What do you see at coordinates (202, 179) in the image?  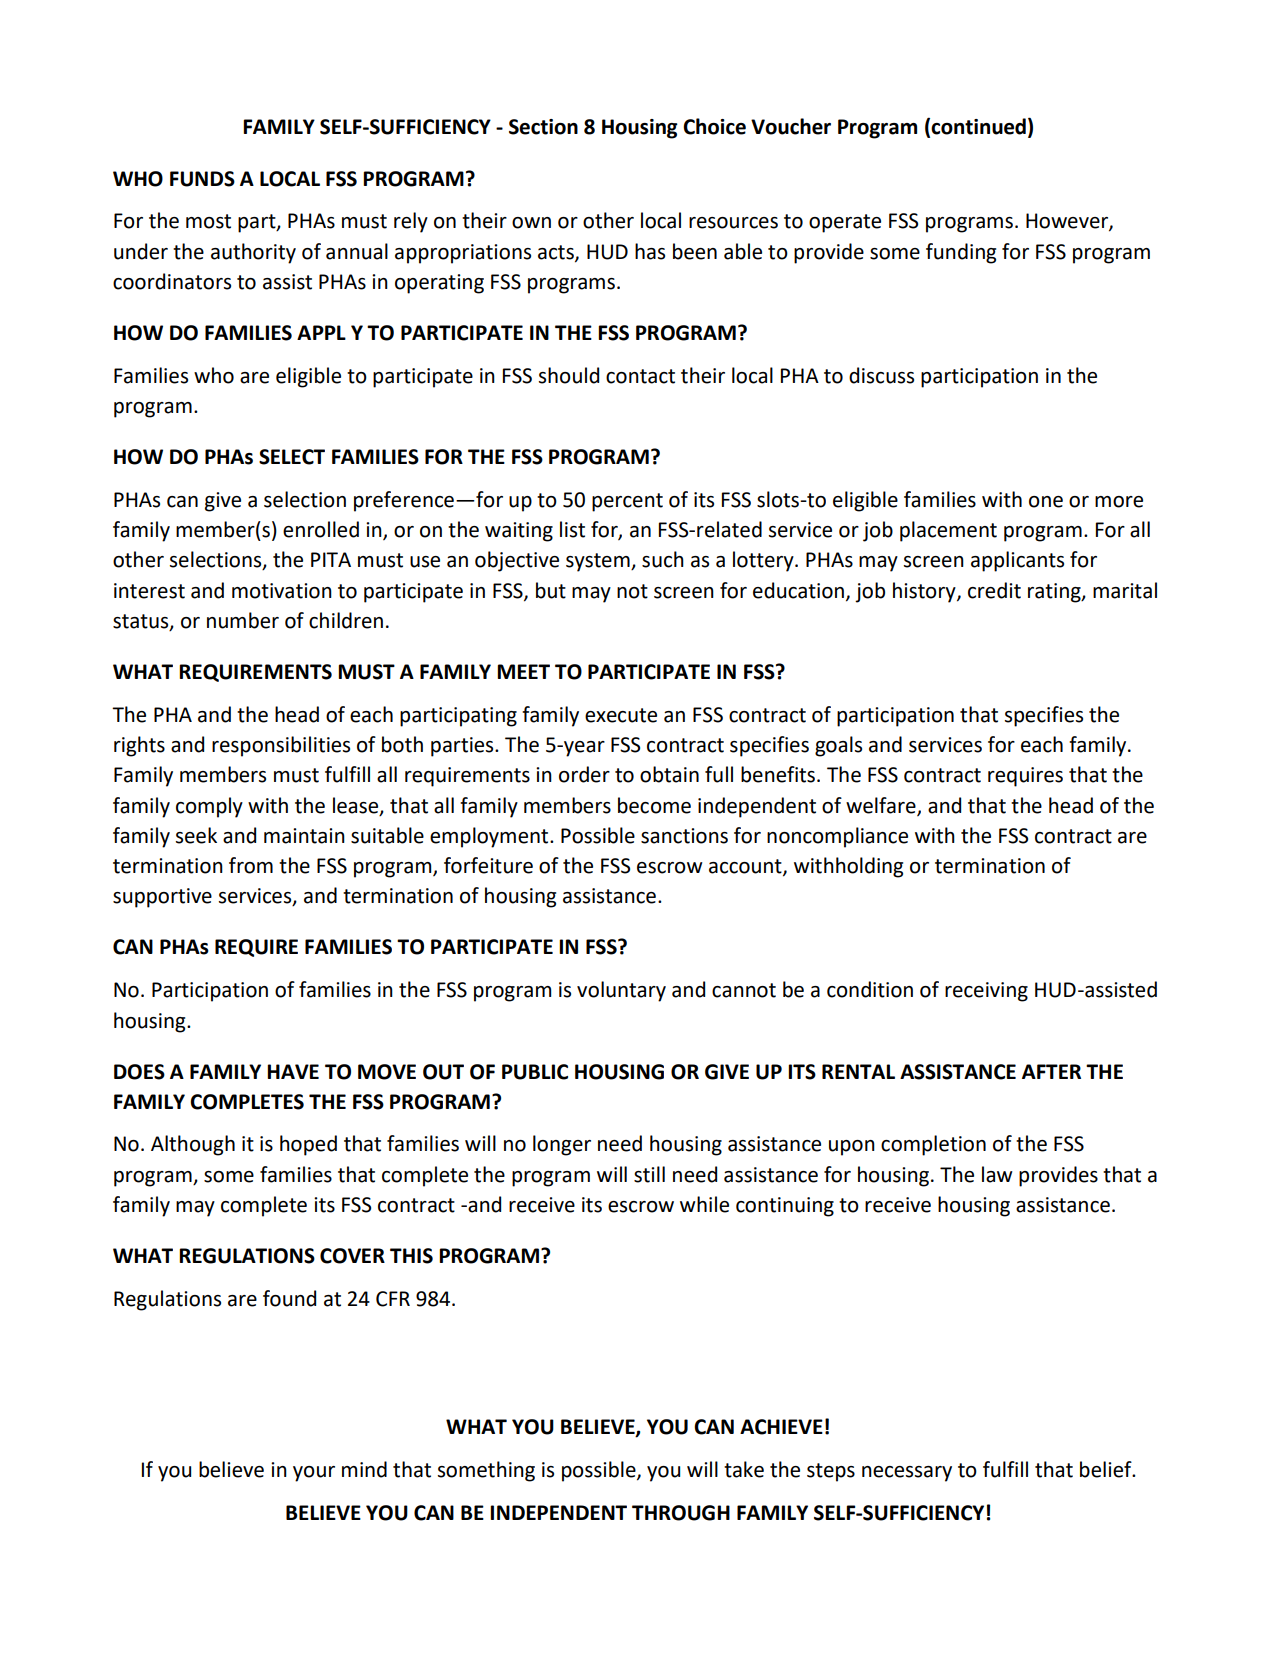 I see `FUNDS` at bounding box center [202, 179].
